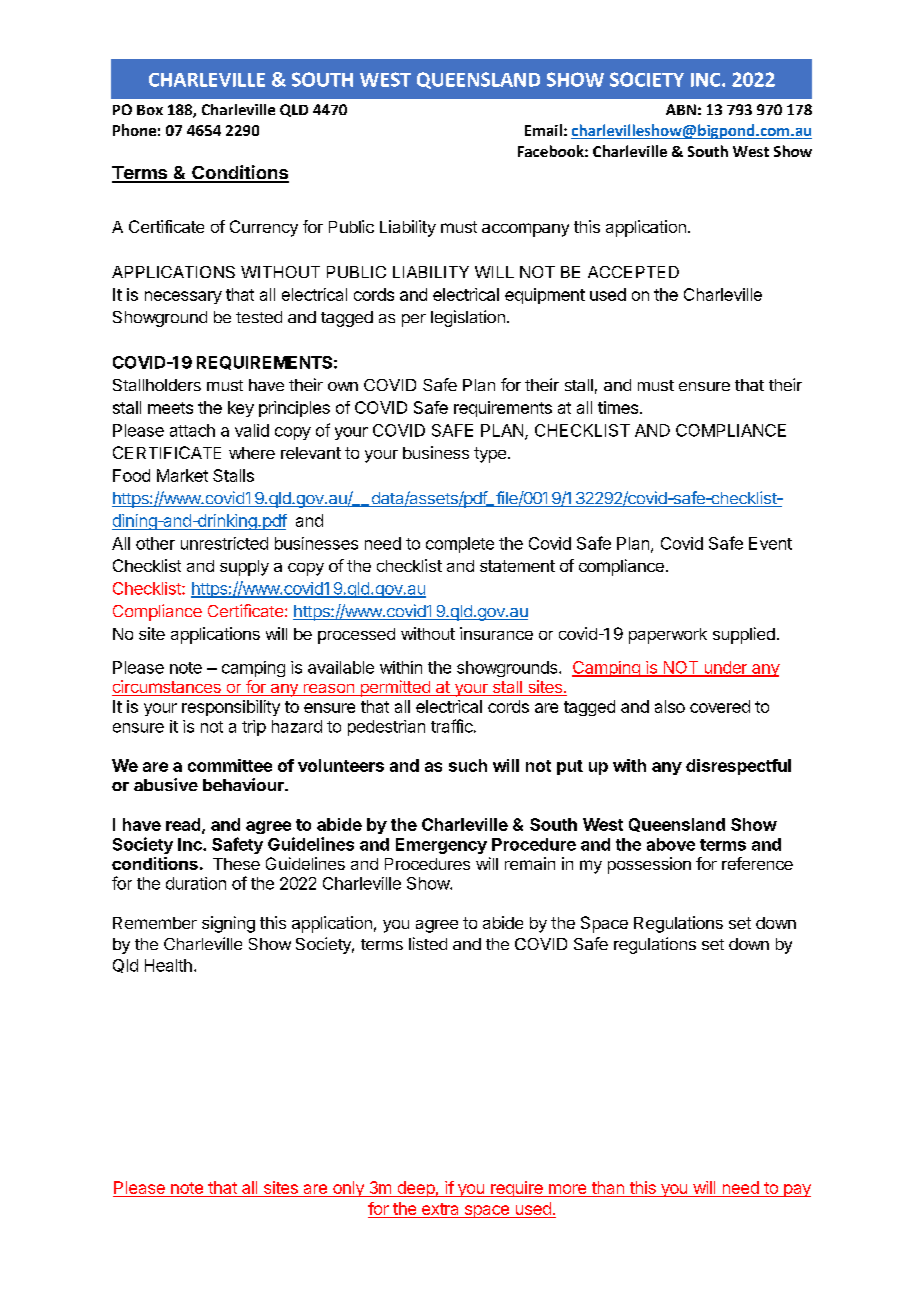  Describe the element at coordinates (681, 109) in the document. I see `ABN` at that location.
